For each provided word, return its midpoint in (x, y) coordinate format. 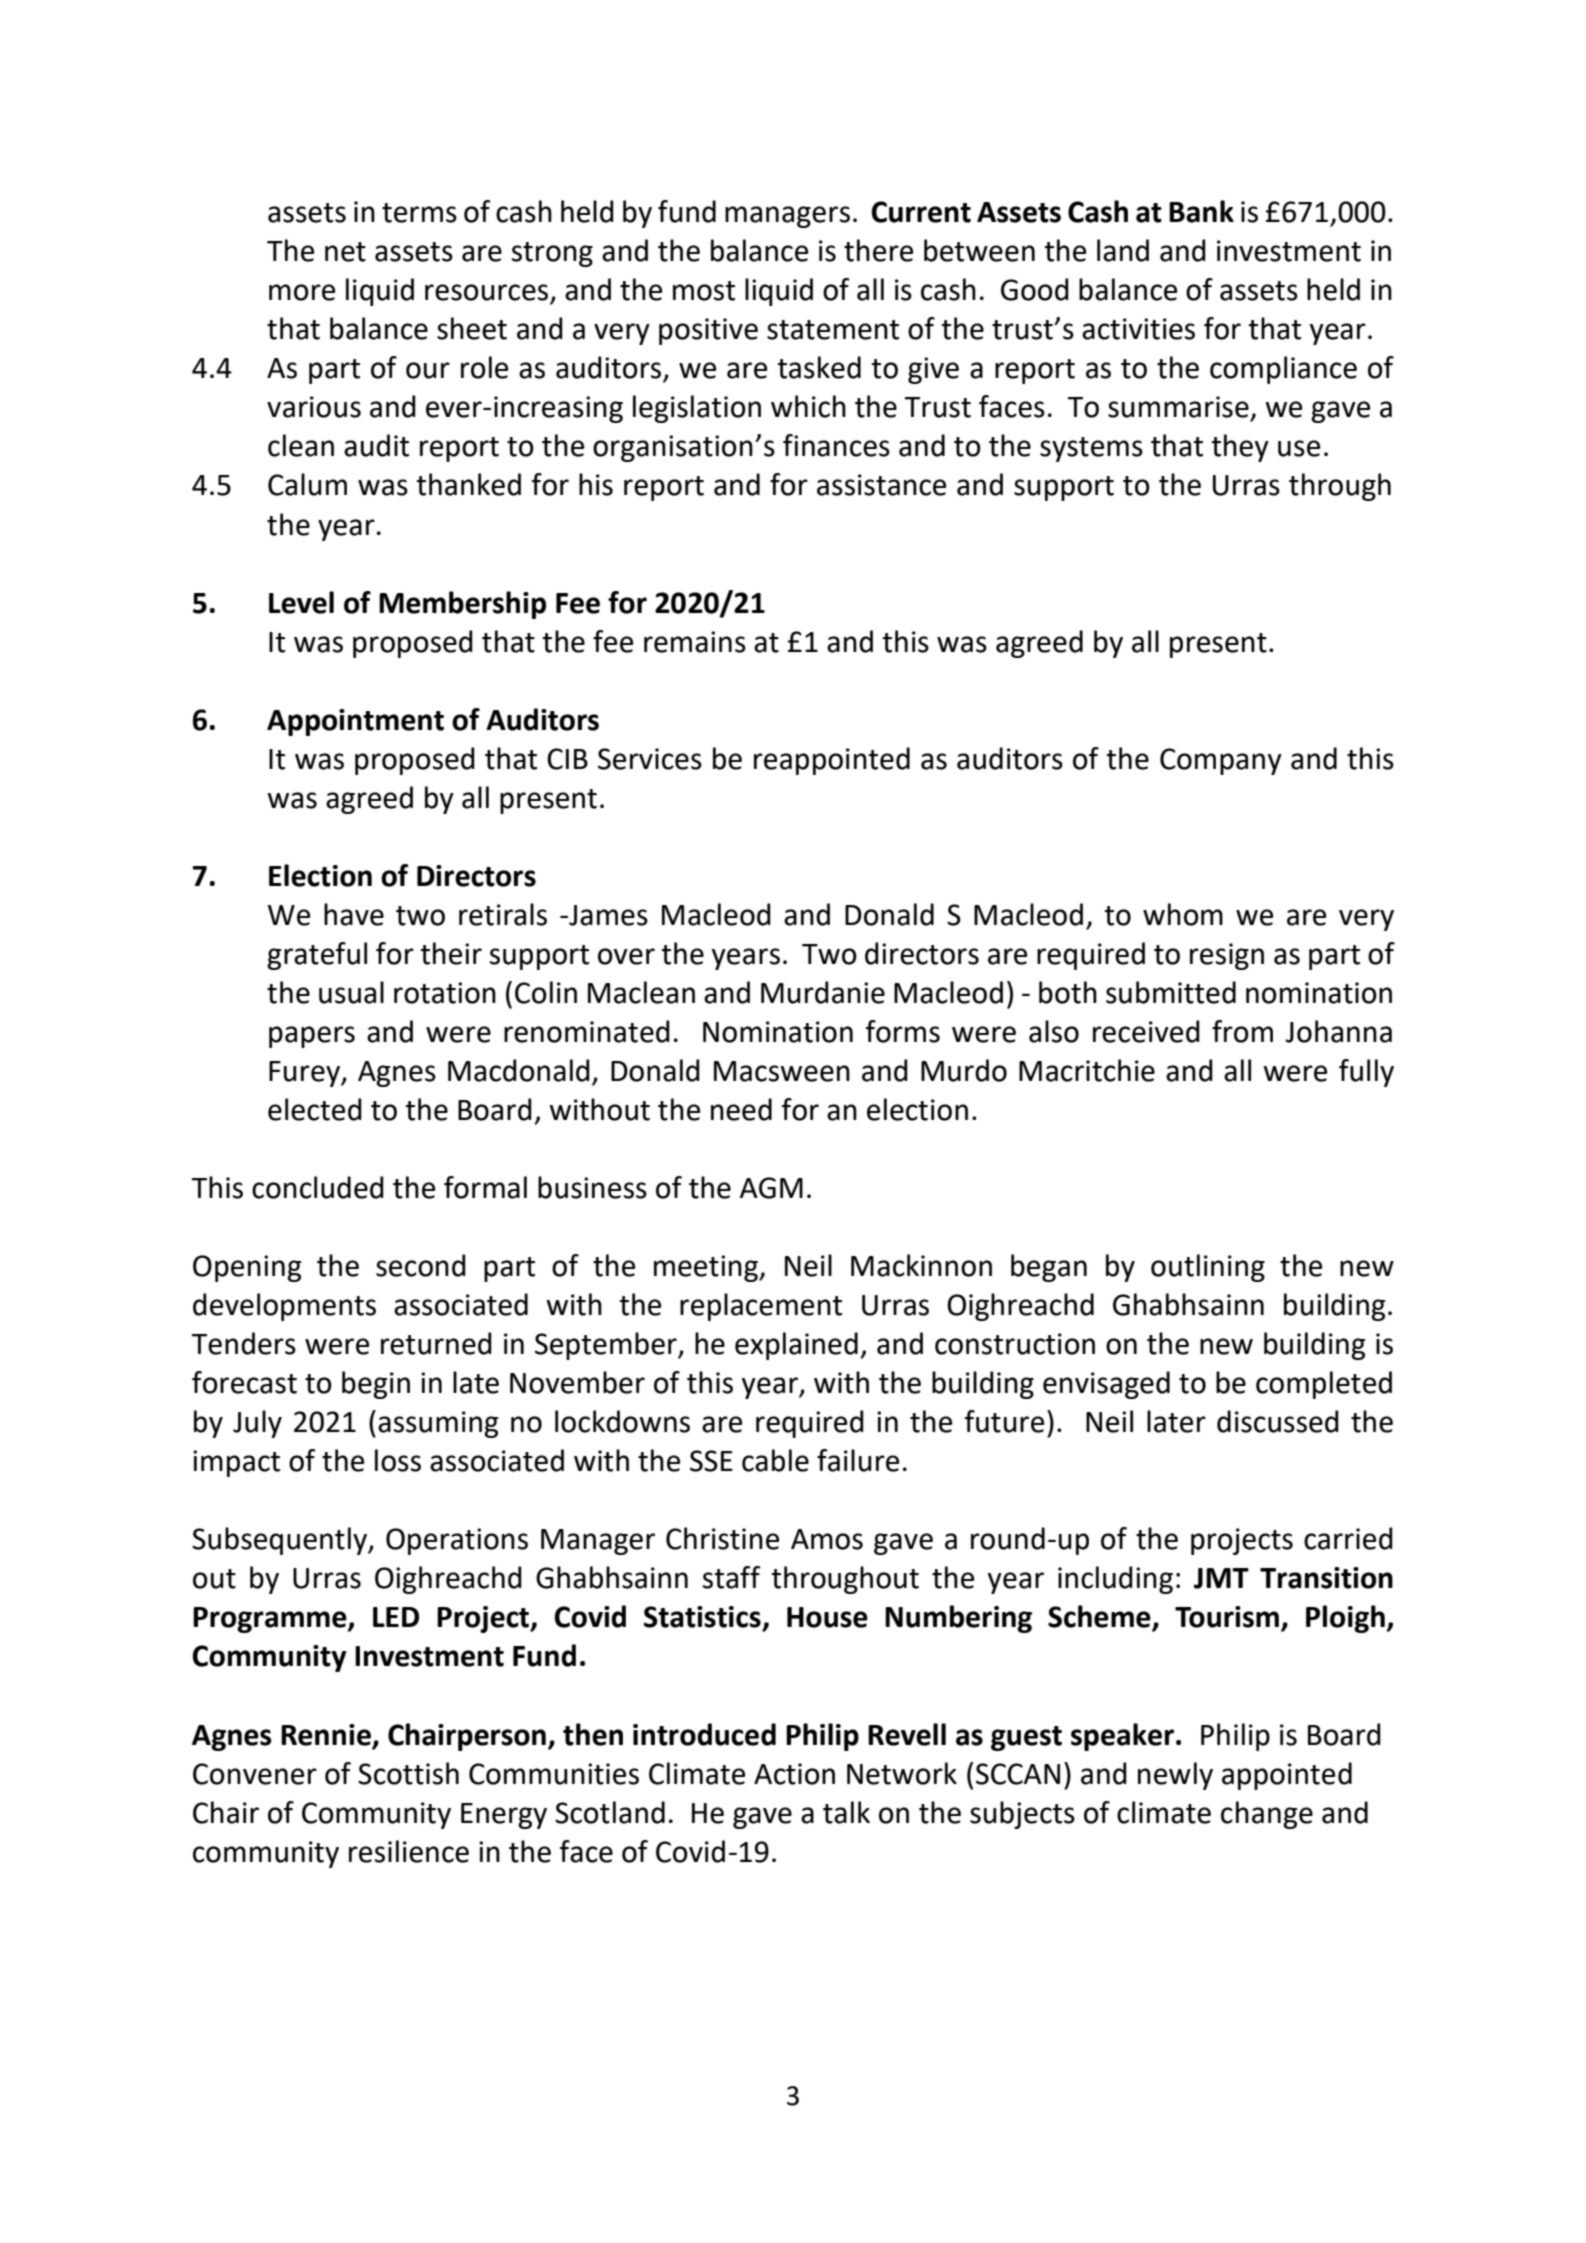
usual (351, 992)
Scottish (408, 1773)
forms (903, 1031)
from (1242, 1031)
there (878, 250)
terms (419, 213)
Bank (1201, 211)
